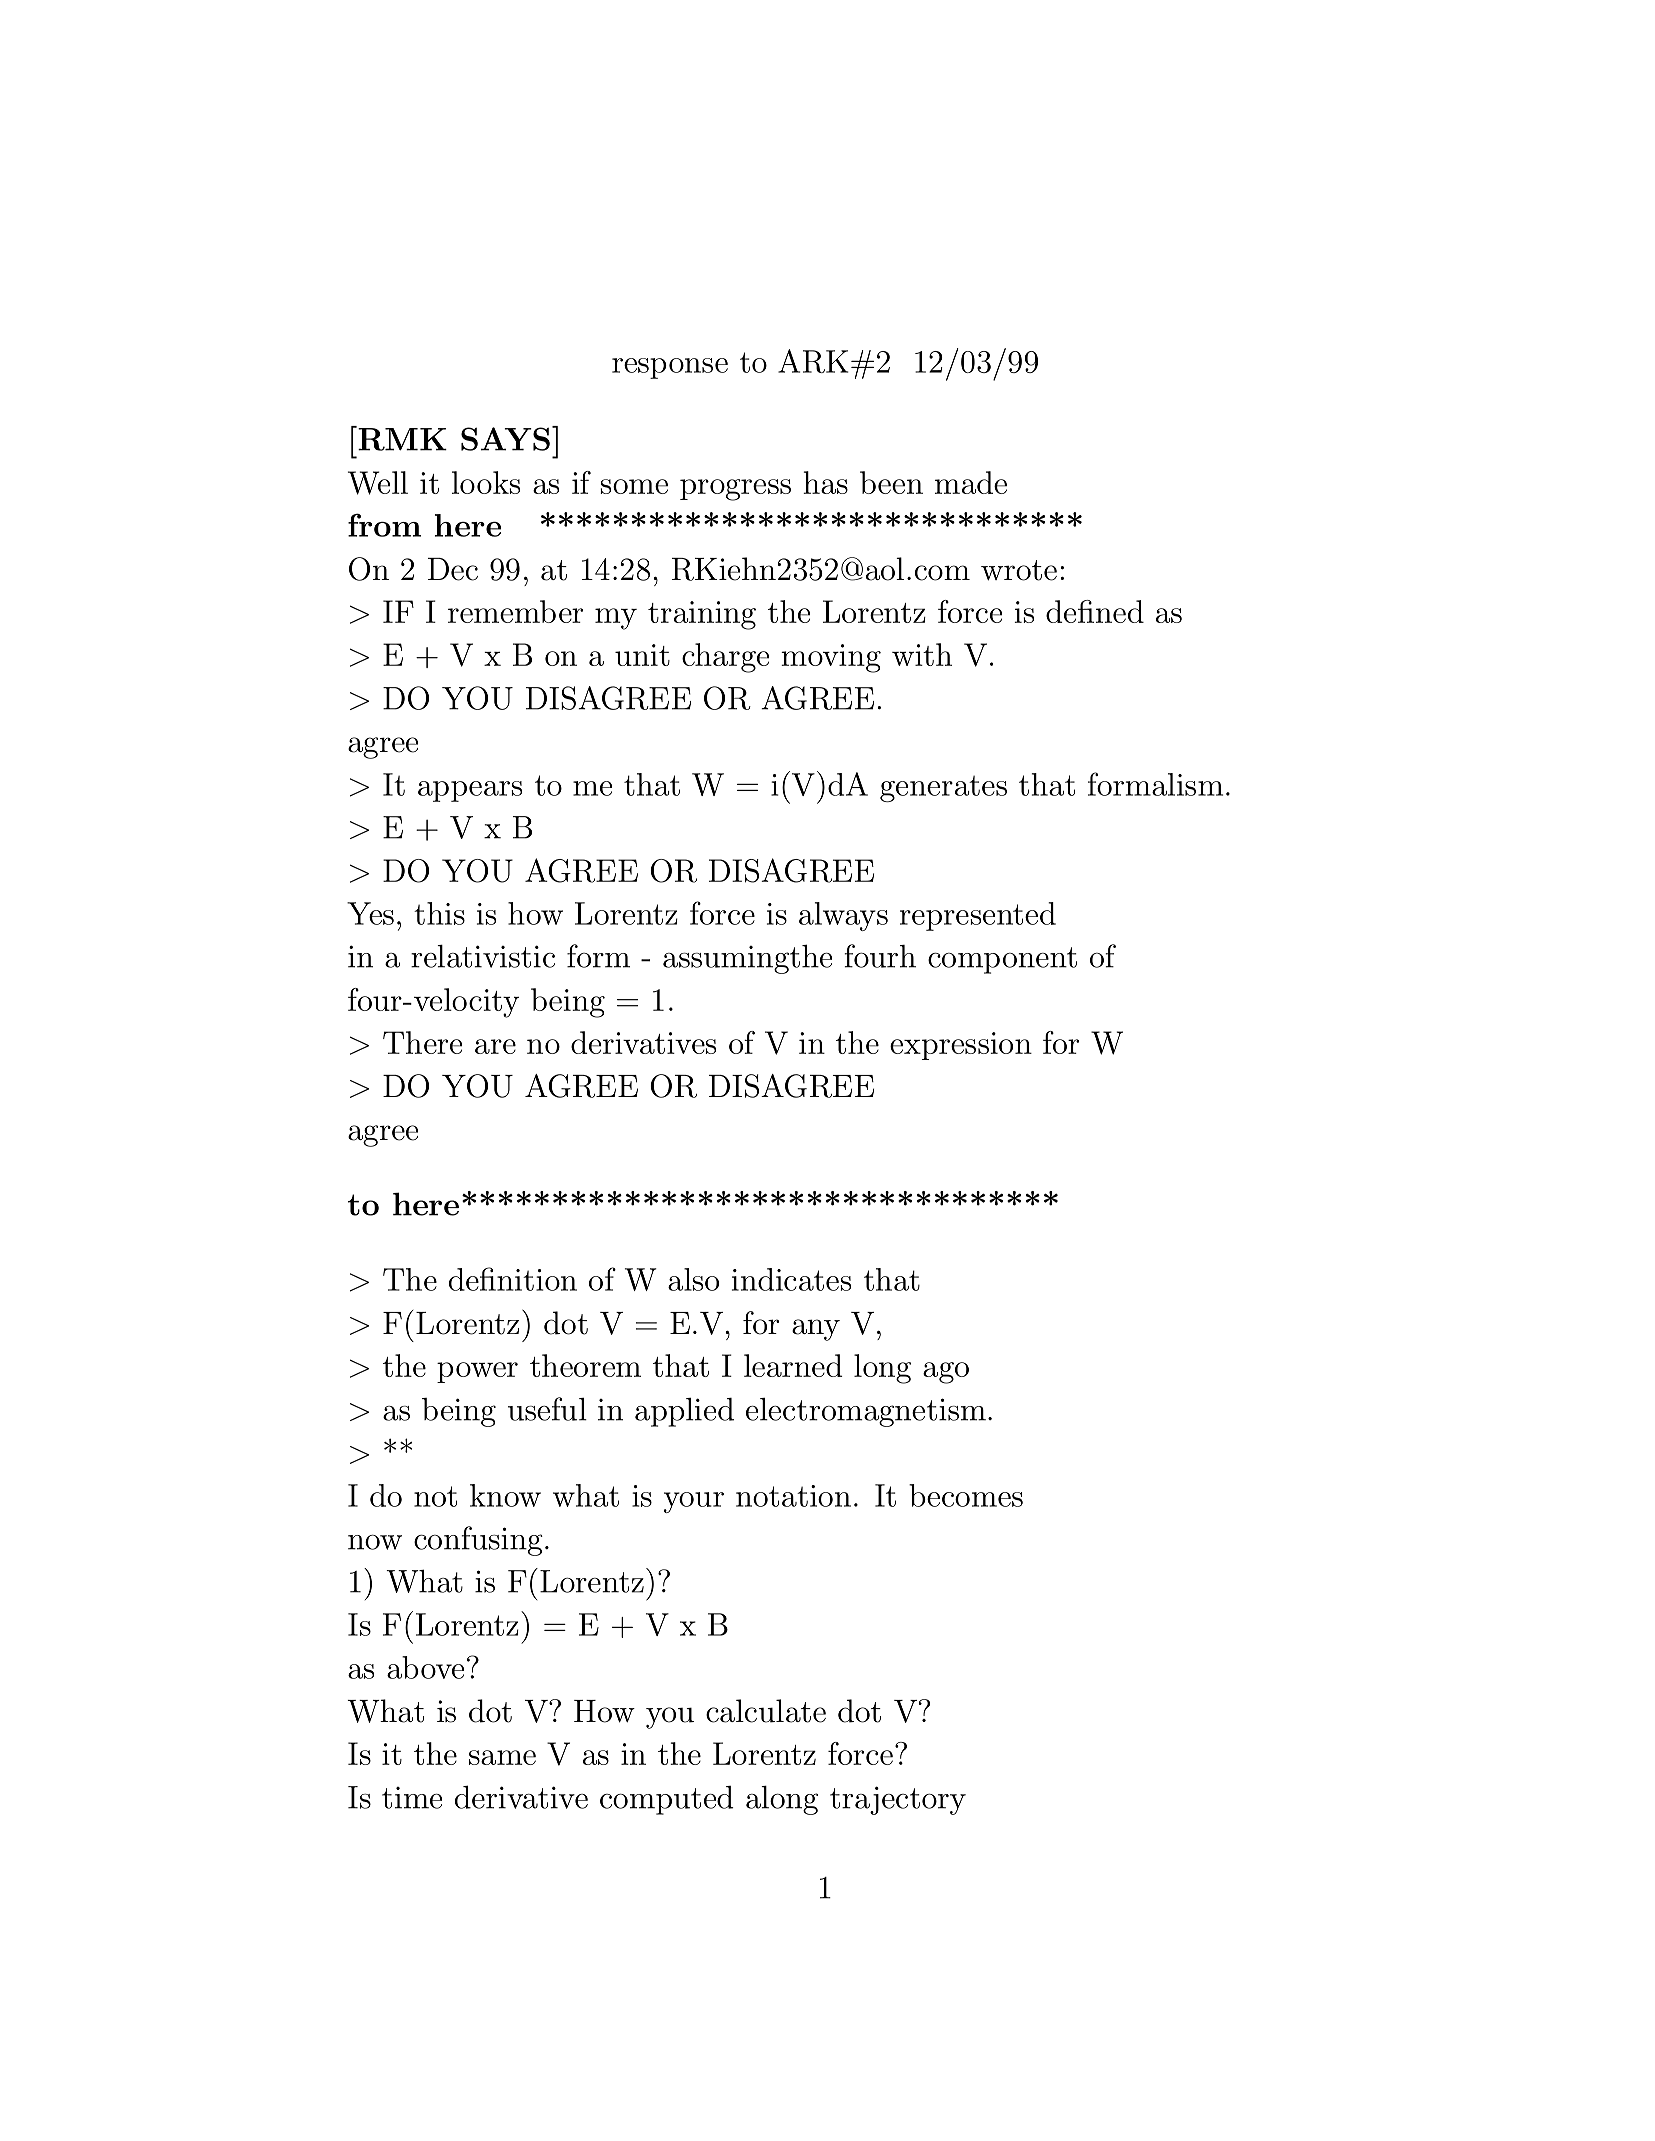 Image resolution: width=1655 pixels, height=2141 pixels. What do you see at coordinates (971, 482) in the image?
I see `made` at bounding box center [971, 482].
